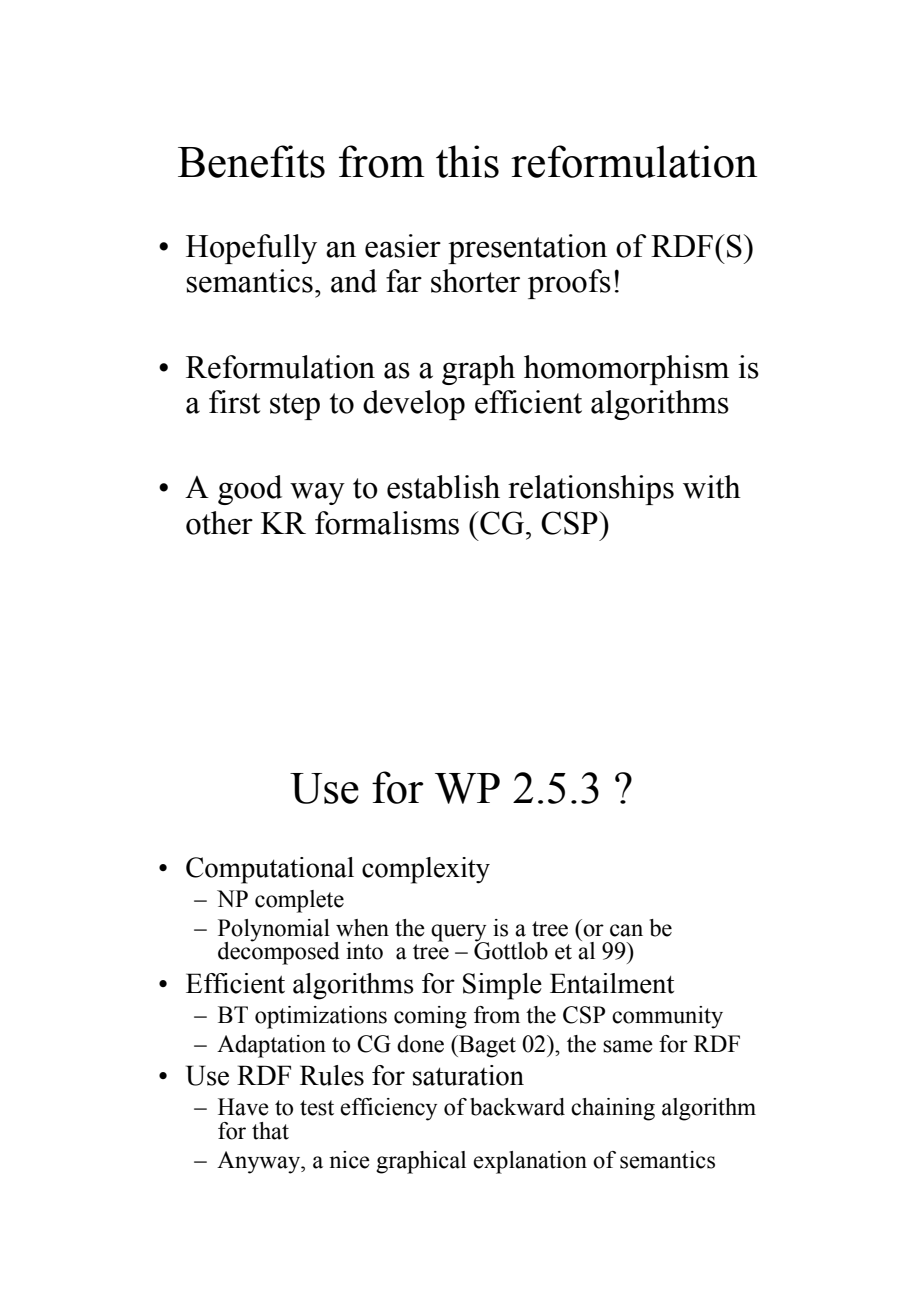 The height and width of the screenshot is (1308, 924). What do you see at coordinates (219, 523) in the screenshot?
I see `other` at bounding box center [219, 523].
